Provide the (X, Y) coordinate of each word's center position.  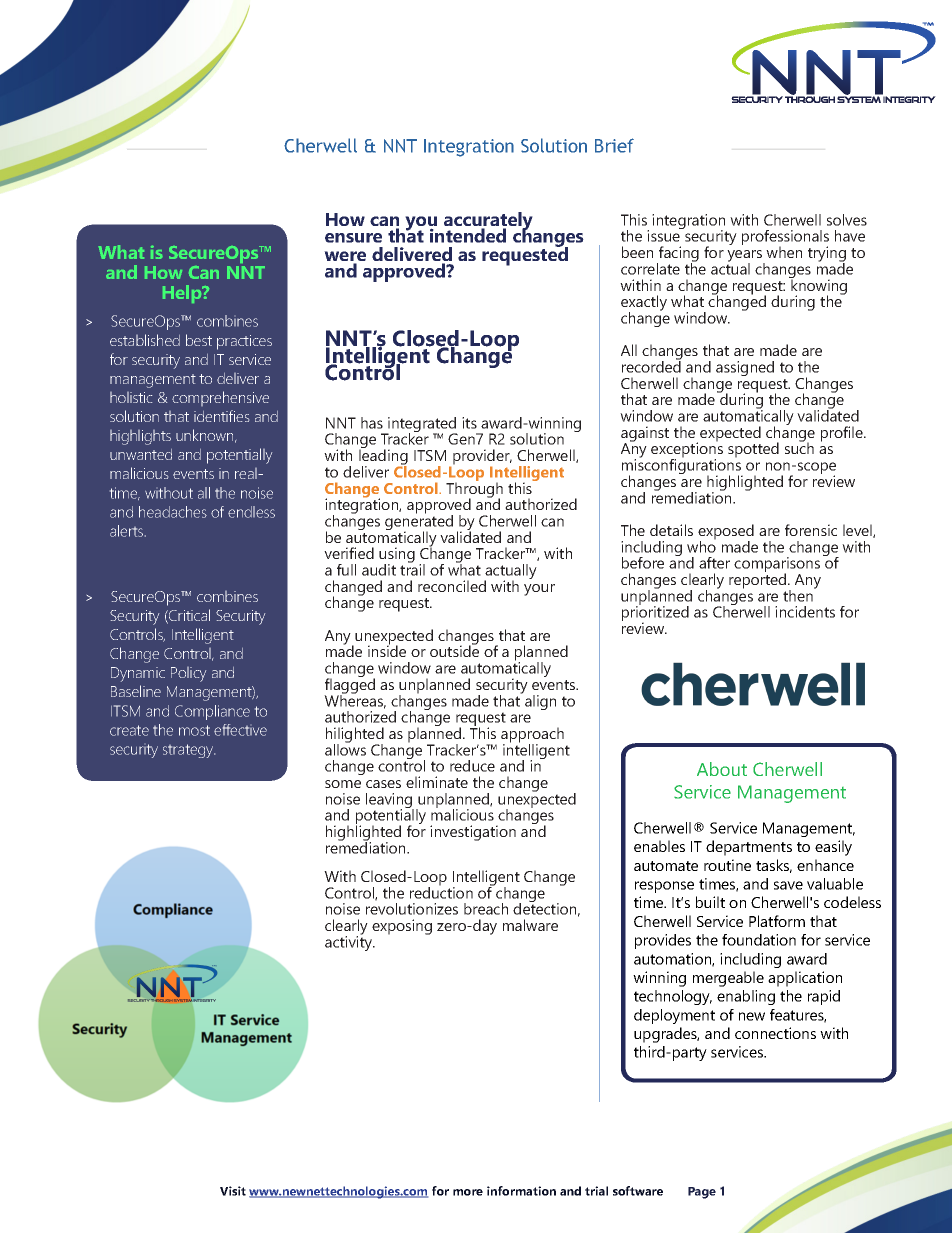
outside (454, 650)
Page (702, 1193)
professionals (785, 239)
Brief (614, 145)
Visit (233, 1191)
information (521, 1191)
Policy (188, 674)
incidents (805, 612)
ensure (353, 238)
